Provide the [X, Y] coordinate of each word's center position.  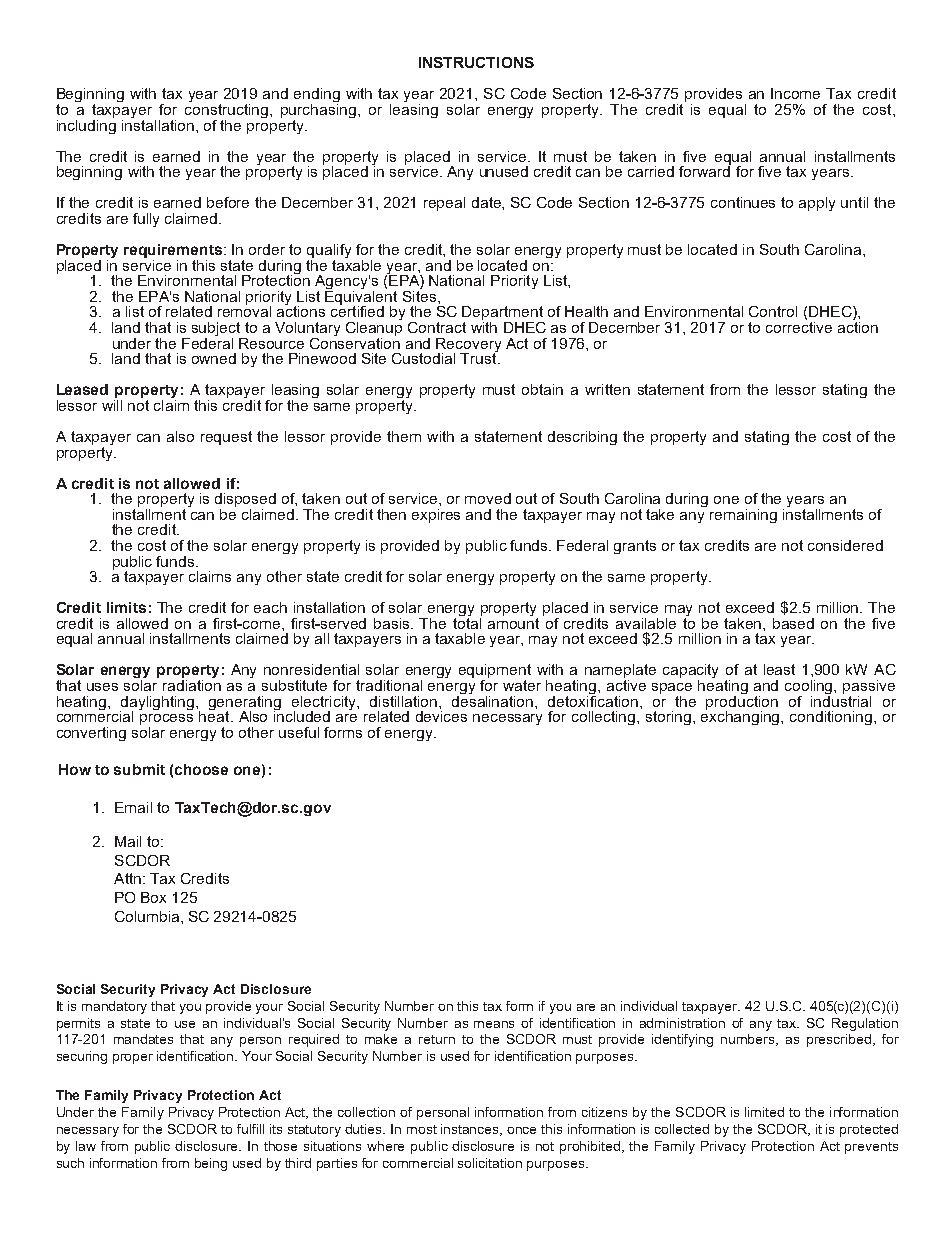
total [467, 622]
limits [126, 607]
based [793, 623]
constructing [226, 111]
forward [705, 170]
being [211, 1164]
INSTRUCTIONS [476, 62]
